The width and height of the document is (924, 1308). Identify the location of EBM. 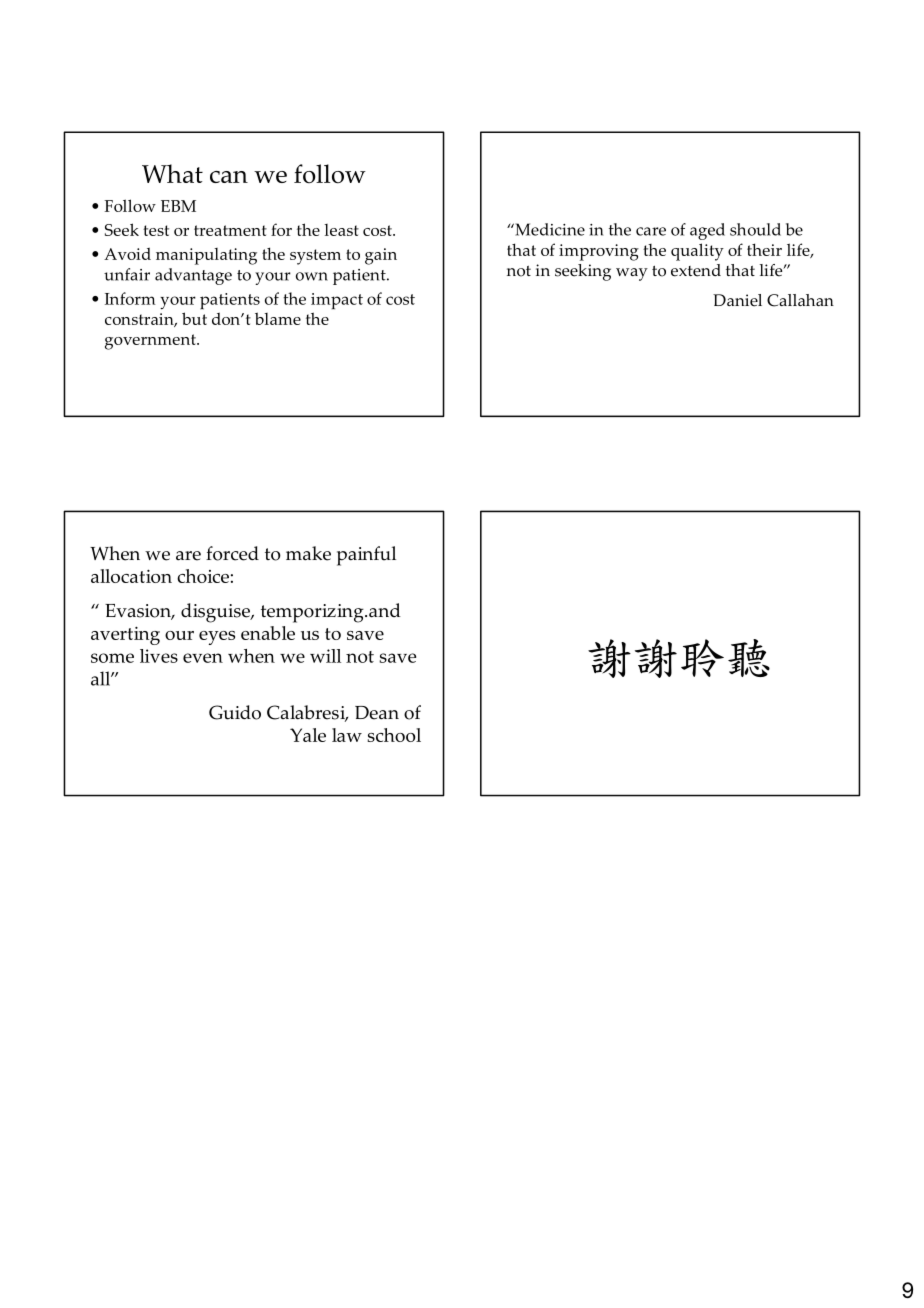
(178, 206).
